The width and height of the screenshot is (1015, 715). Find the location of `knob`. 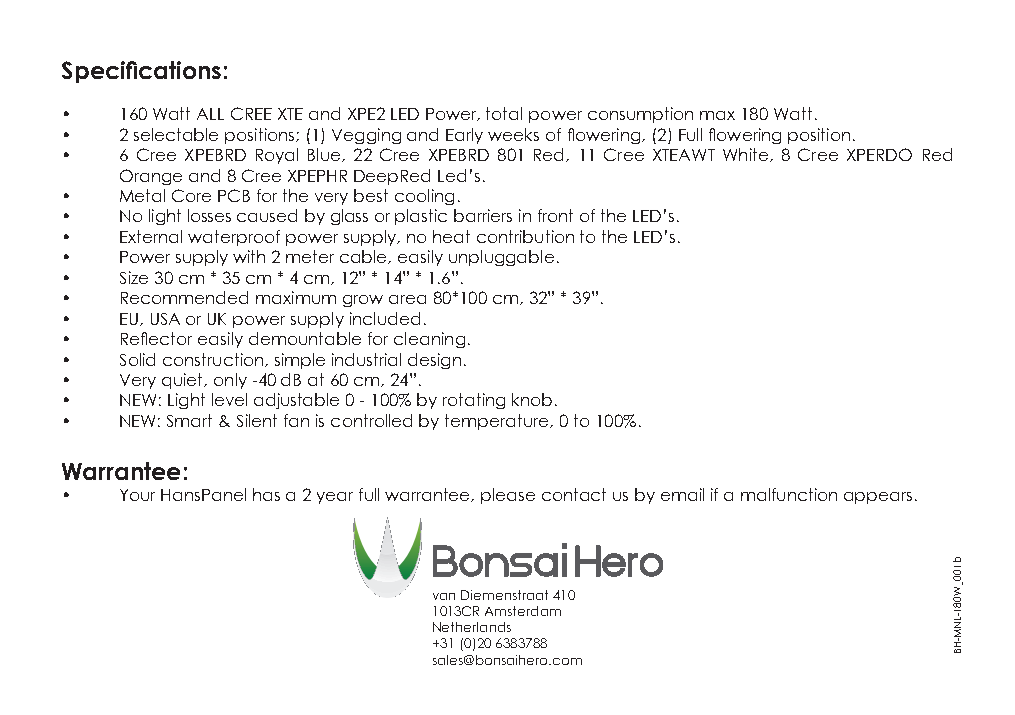

knob is located at coordinates (532, 399).
